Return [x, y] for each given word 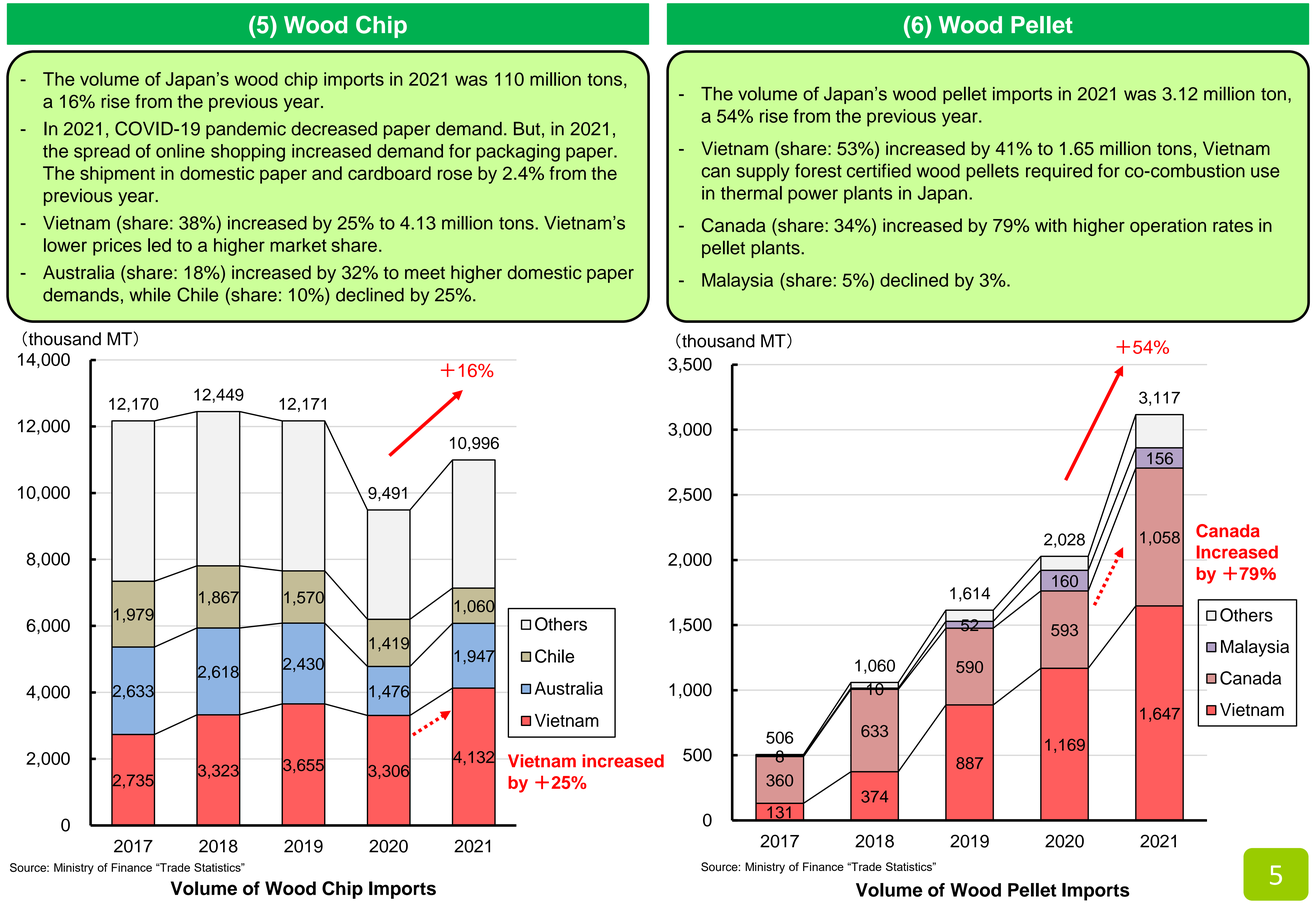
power [813, 196]
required [1059, 172]
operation [1168, 227]
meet [425, 273]
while [150, 294]
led [159, 245]
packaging [518, 153]
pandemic [246, 130]
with [1051, 225]
